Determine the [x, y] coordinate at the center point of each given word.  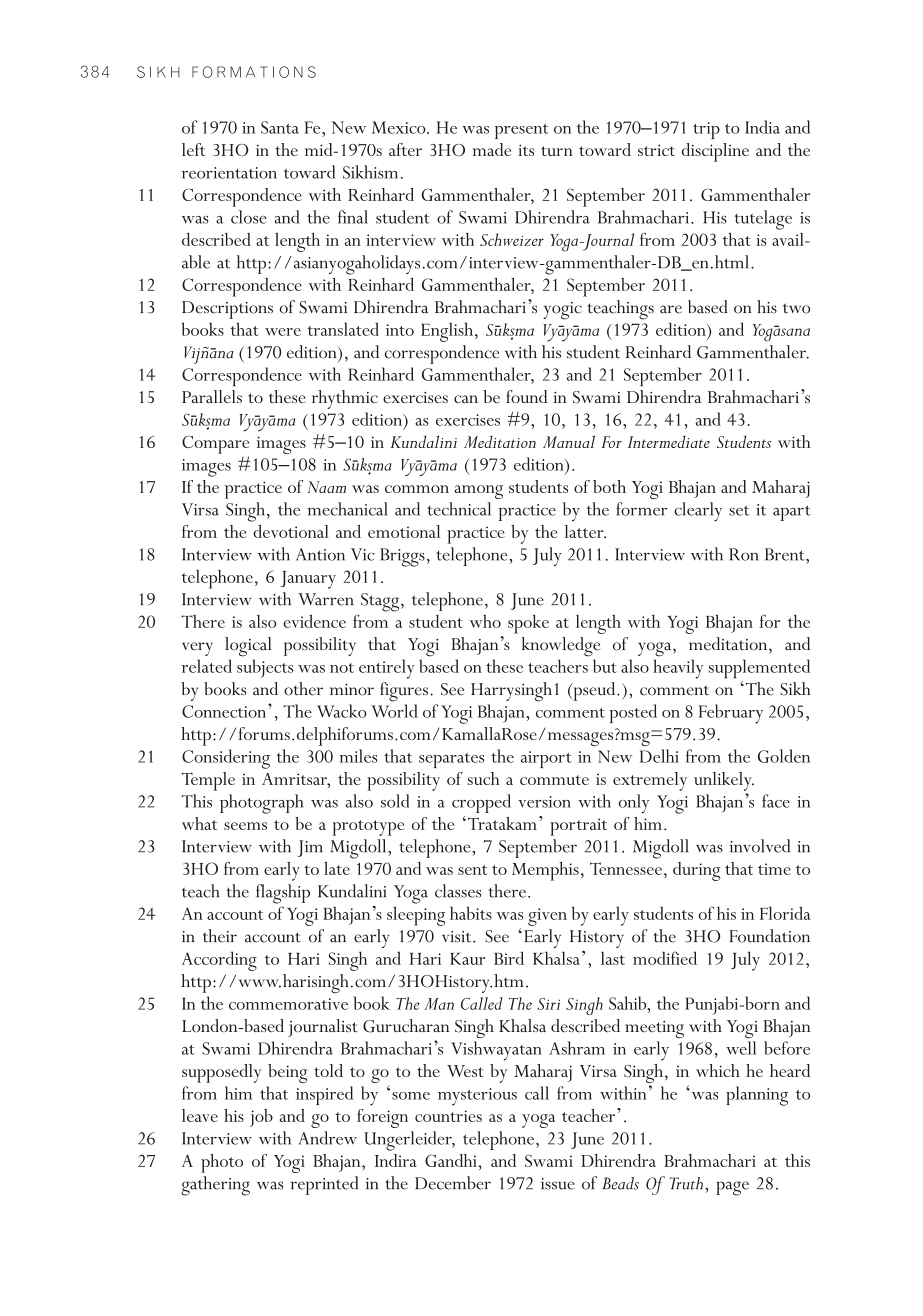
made [491, 149]
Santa [280, 127]
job [261, 1118]
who [485, 621]
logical [248, 647]
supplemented [759, 669]
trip [706, 130]
